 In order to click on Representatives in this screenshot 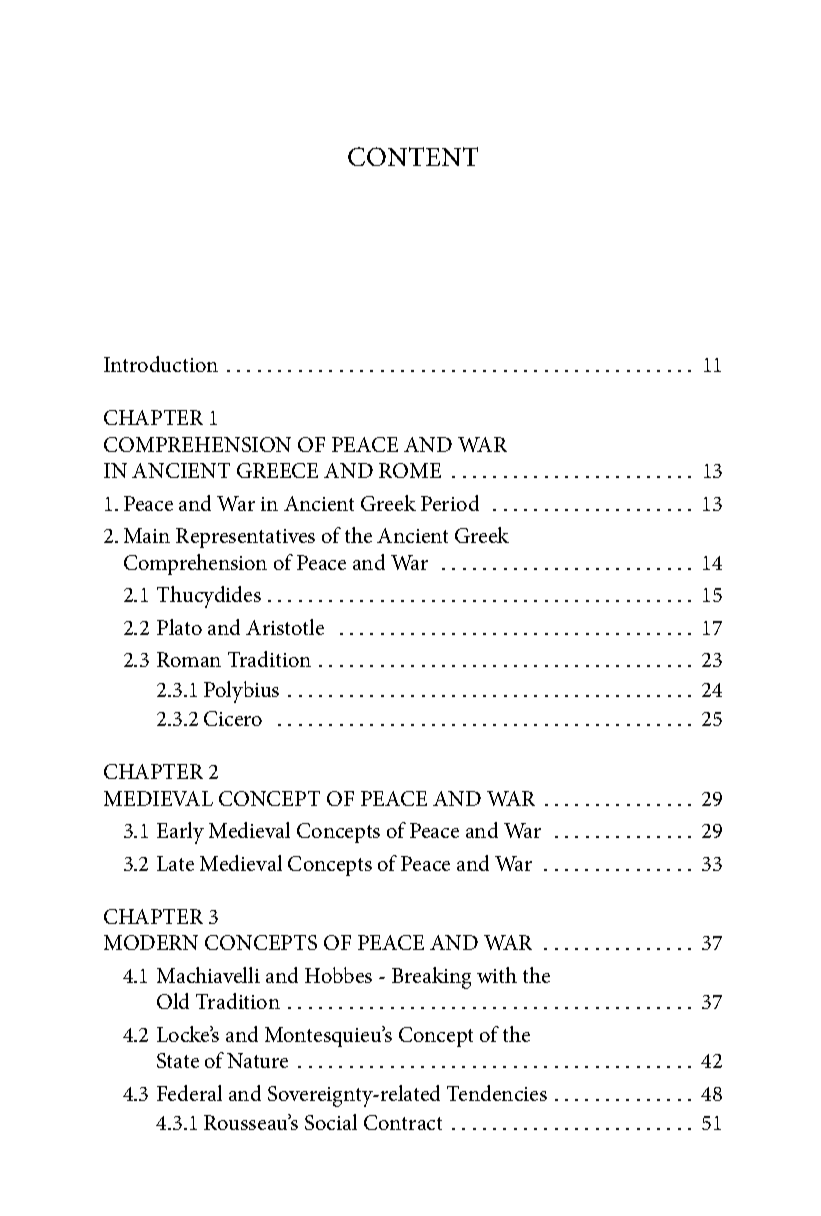, I will do `click(245, 538)`.
